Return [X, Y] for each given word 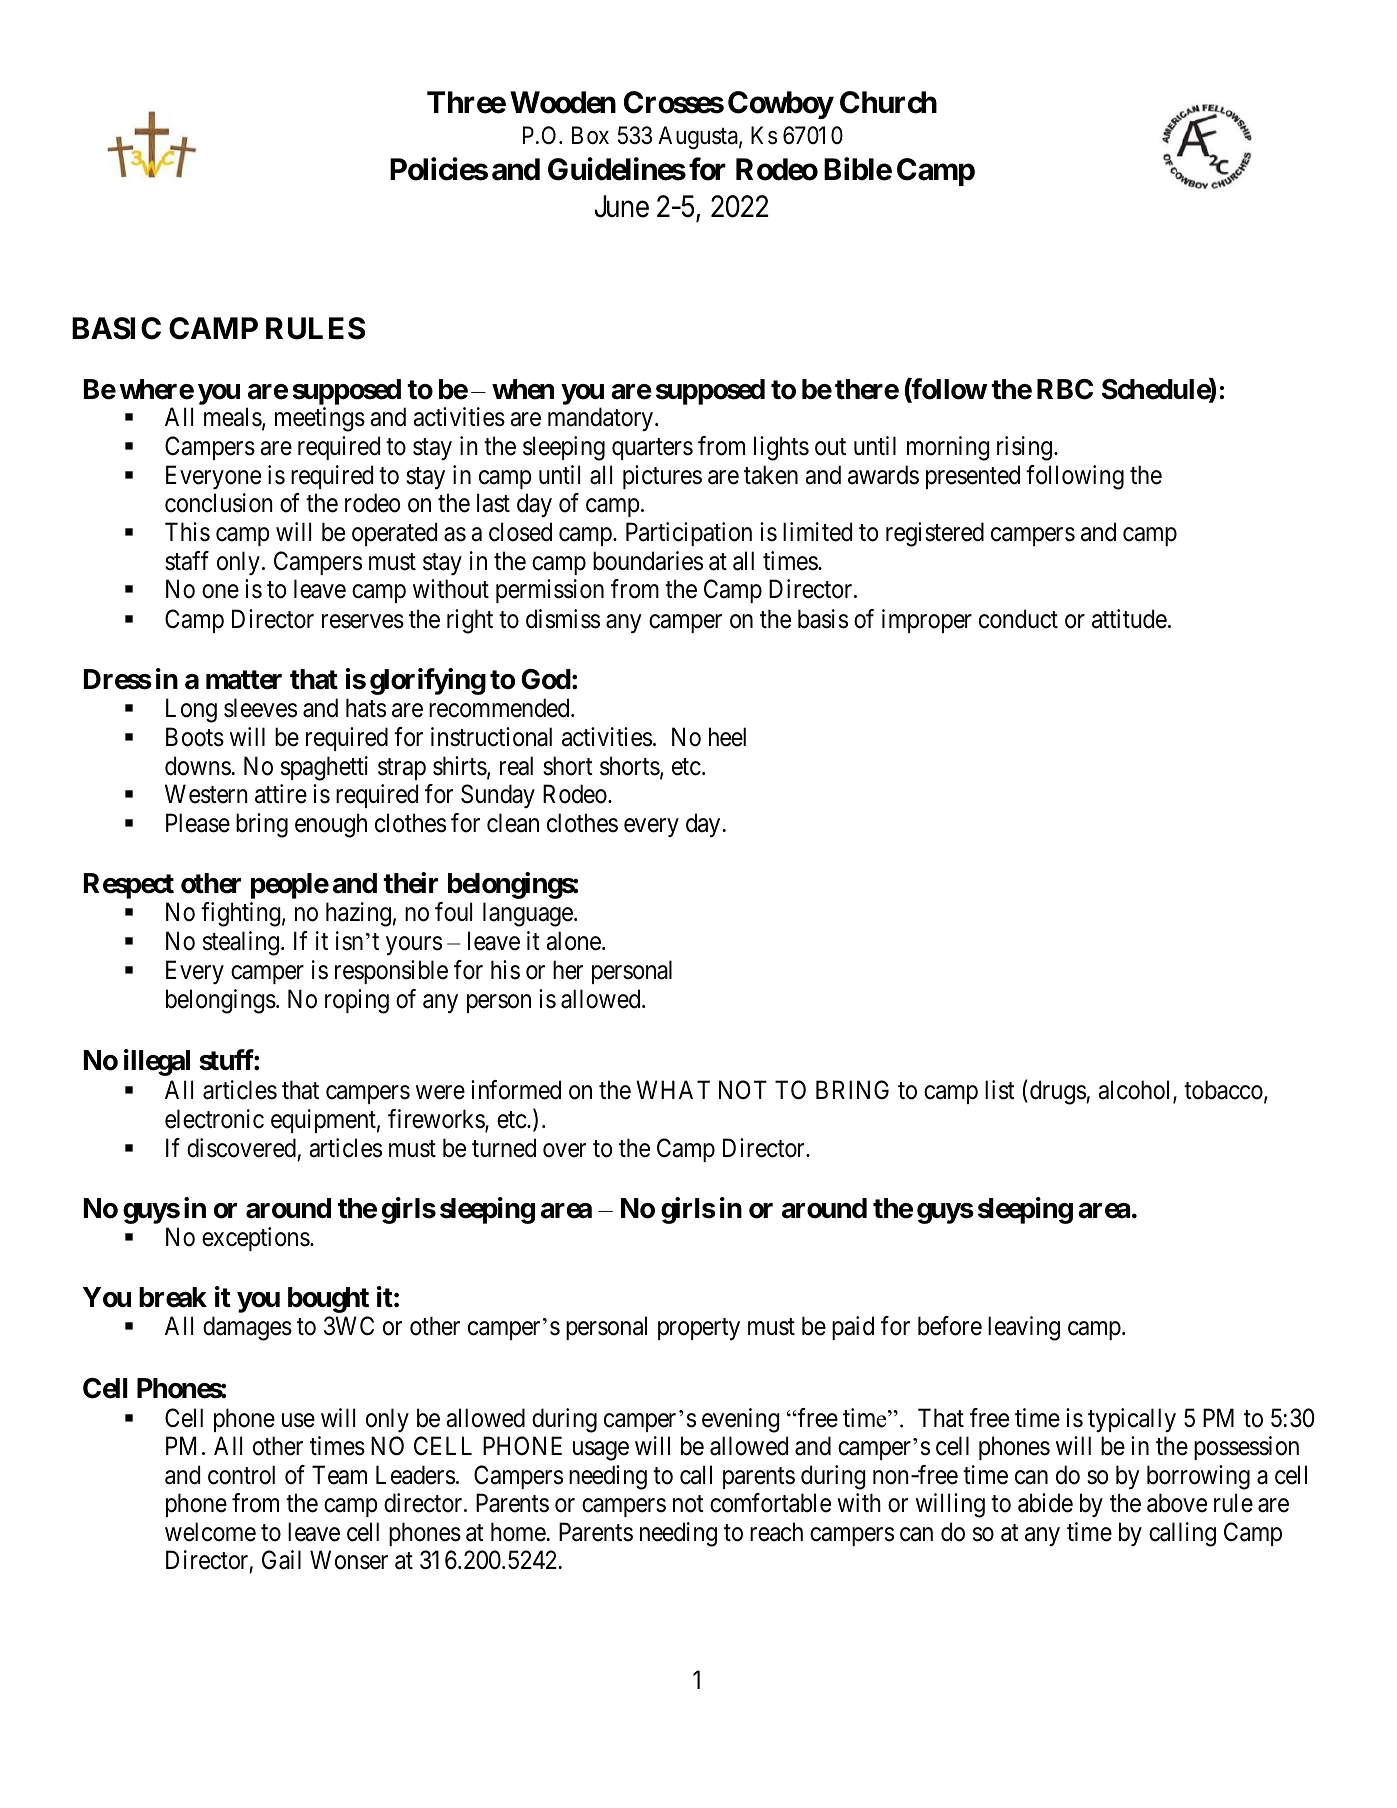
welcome [210, 1532]
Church [888, 102]
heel [727, 737]
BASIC [116, 328]
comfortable [770, 1503]
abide [1045, 1503]
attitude [1129, 619]
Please [198, 823]
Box [590, 135]
